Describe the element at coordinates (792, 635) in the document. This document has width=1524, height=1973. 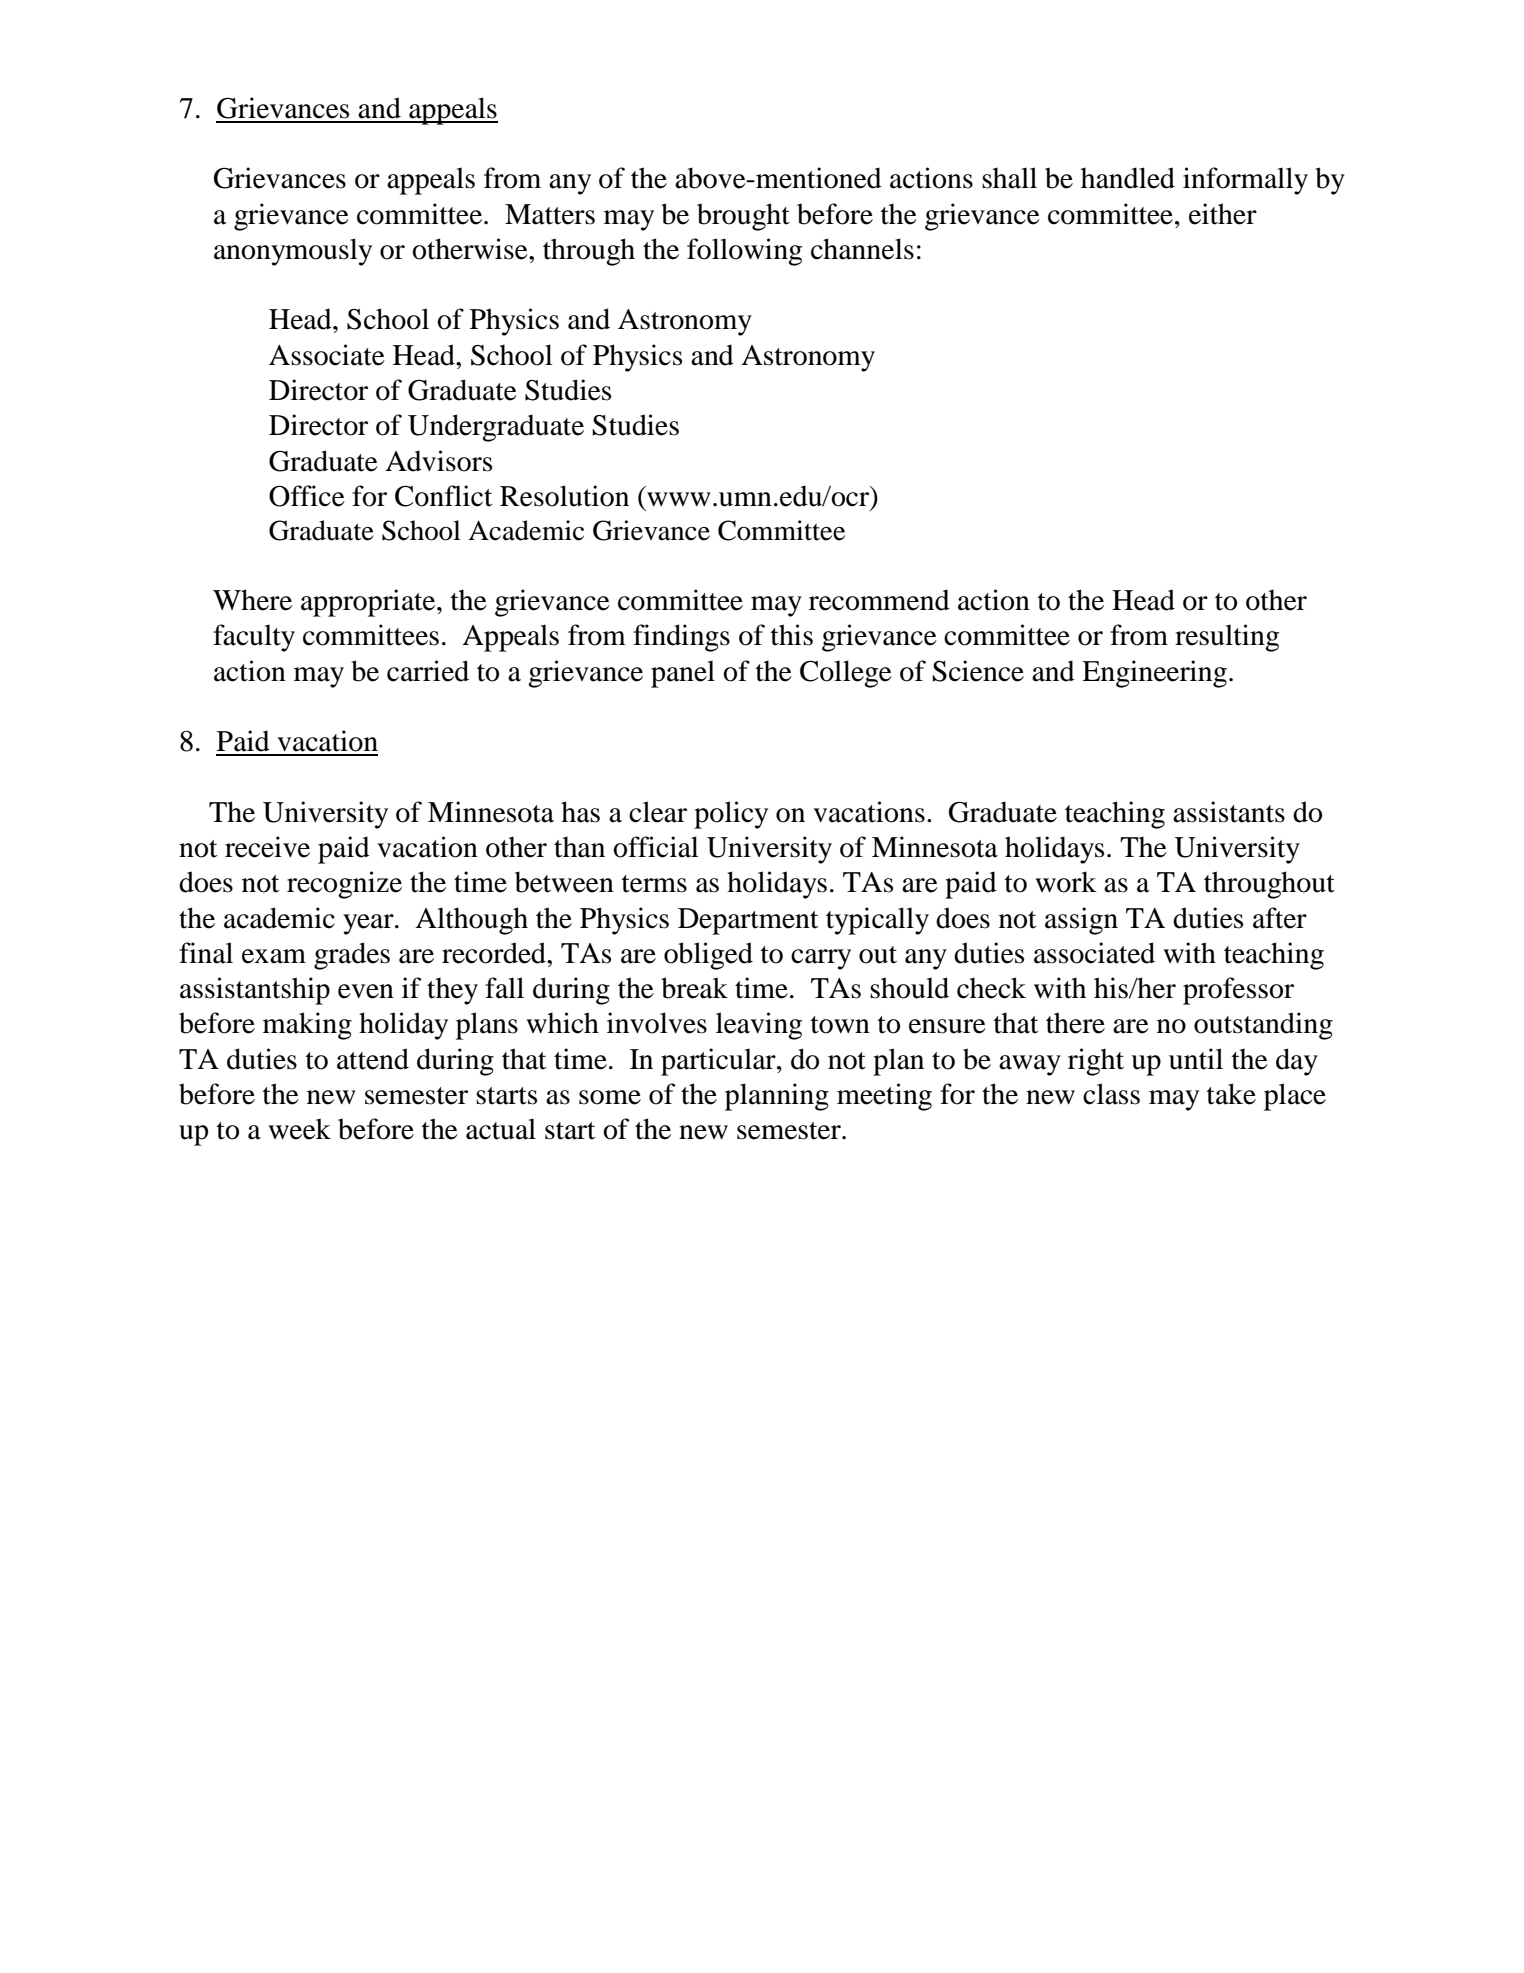
I see `this` at that location.
